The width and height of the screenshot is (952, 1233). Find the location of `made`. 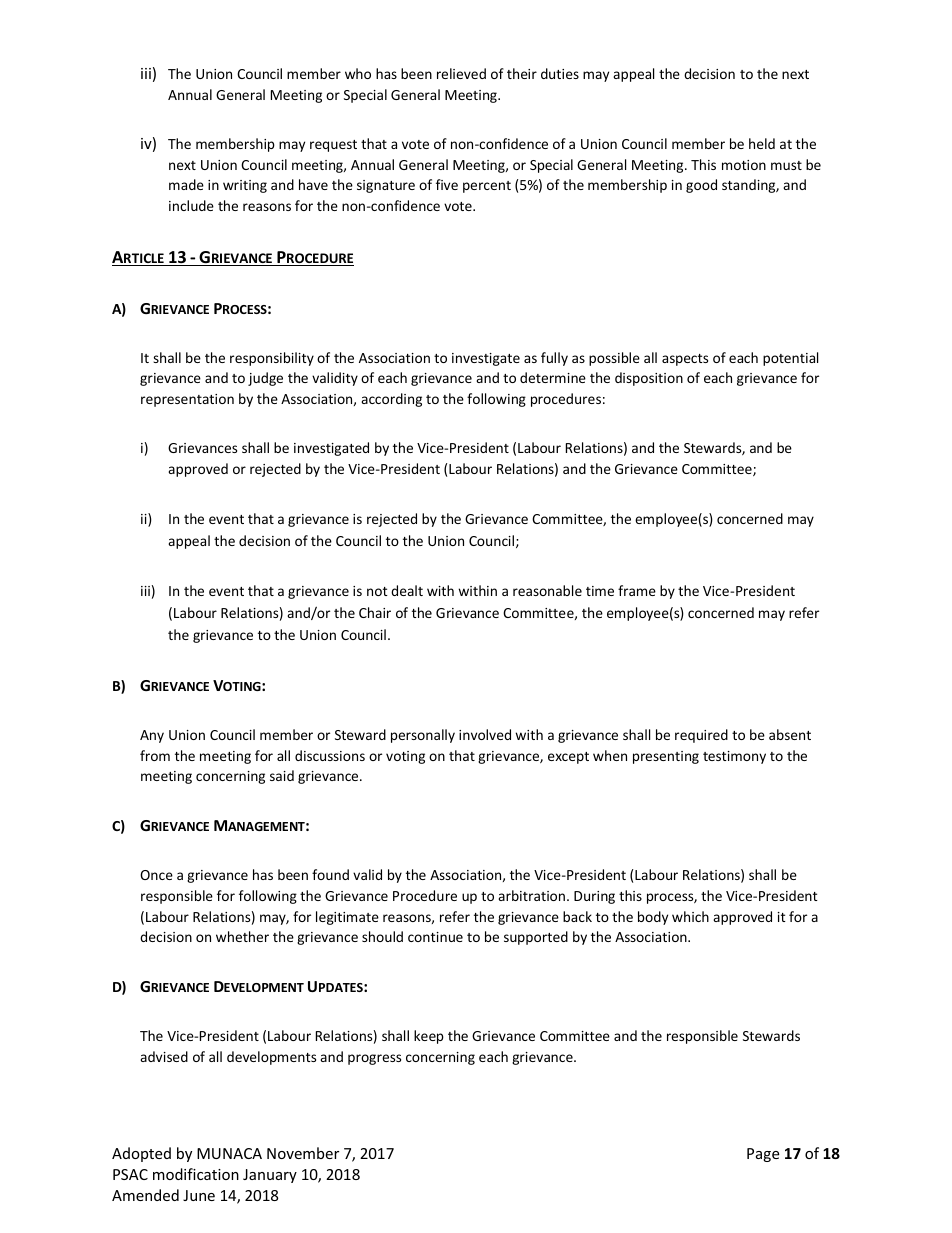

made is located at coordinates (186, 184).
